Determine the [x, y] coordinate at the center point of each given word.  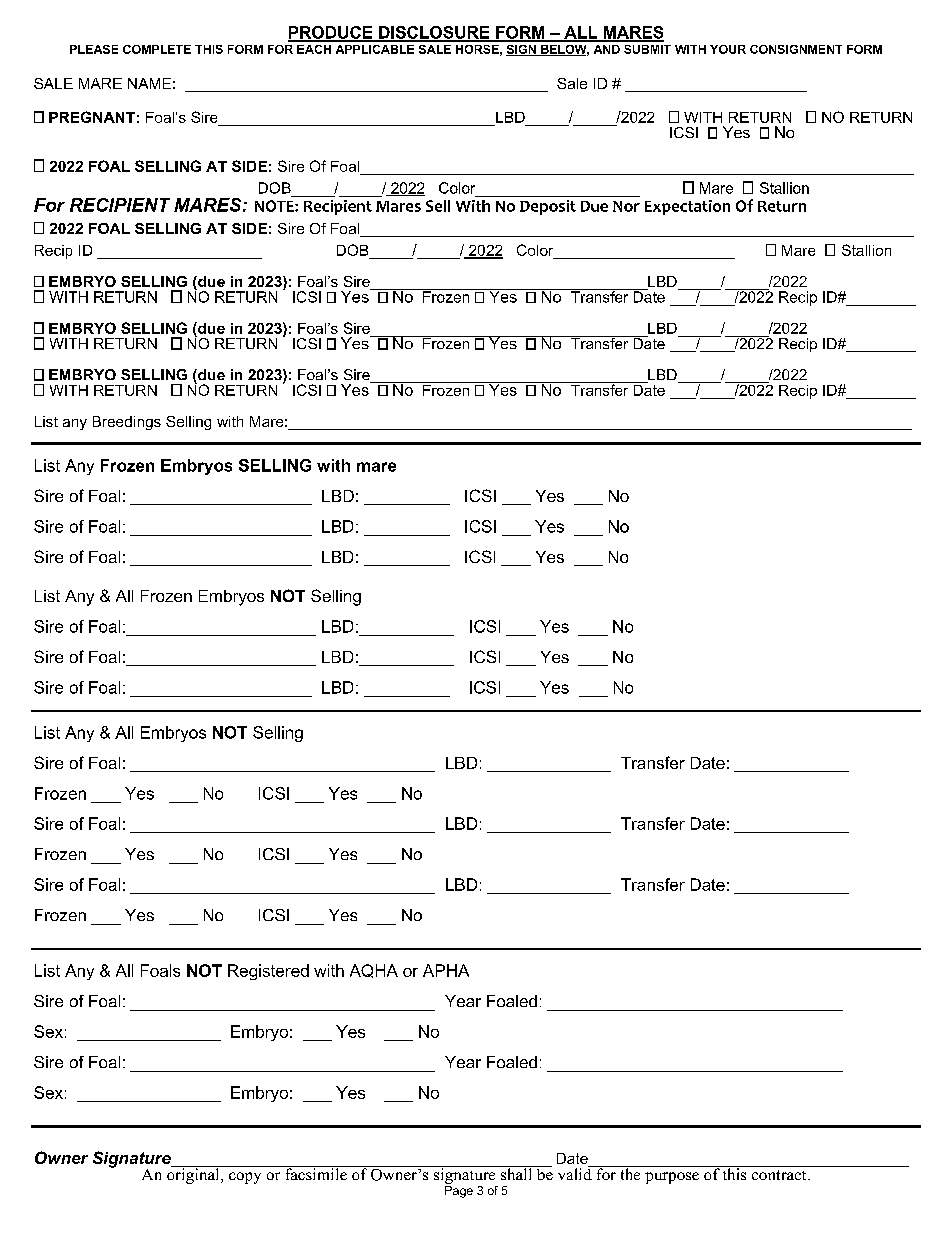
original [194, 1175]
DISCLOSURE [434, 33]
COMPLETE [157, 49]
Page [459, 1192]
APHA [446, 970]
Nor [626, 206]
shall [517, 1173]
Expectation [687, 207]
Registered [268, 972]
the [630, 1173]
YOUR [728, 49]
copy [245, 1178]
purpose [672, 1178]
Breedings [127, 423]
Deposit [548, 207]
